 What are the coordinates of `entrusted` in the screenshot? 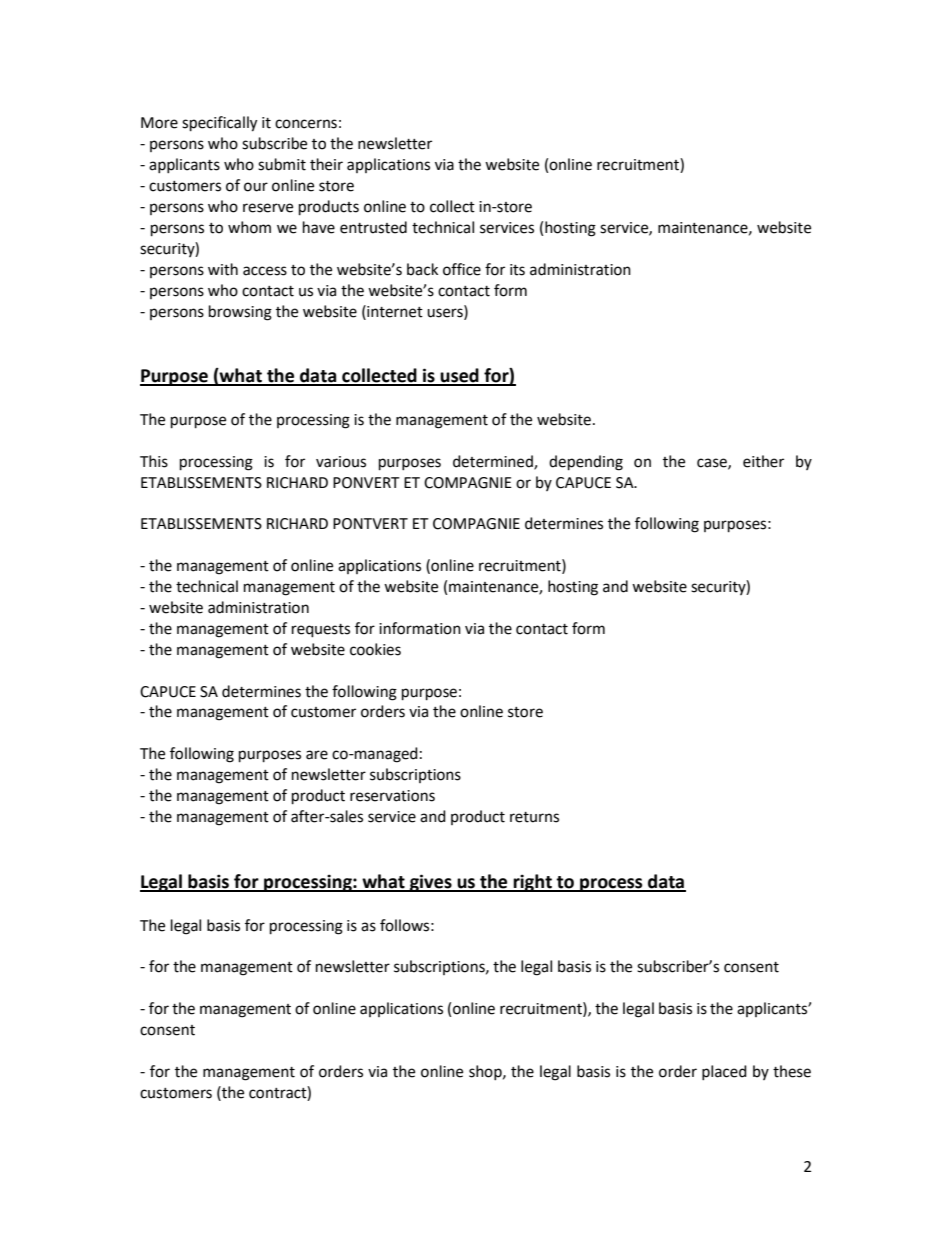 It's located at (373, 227).
